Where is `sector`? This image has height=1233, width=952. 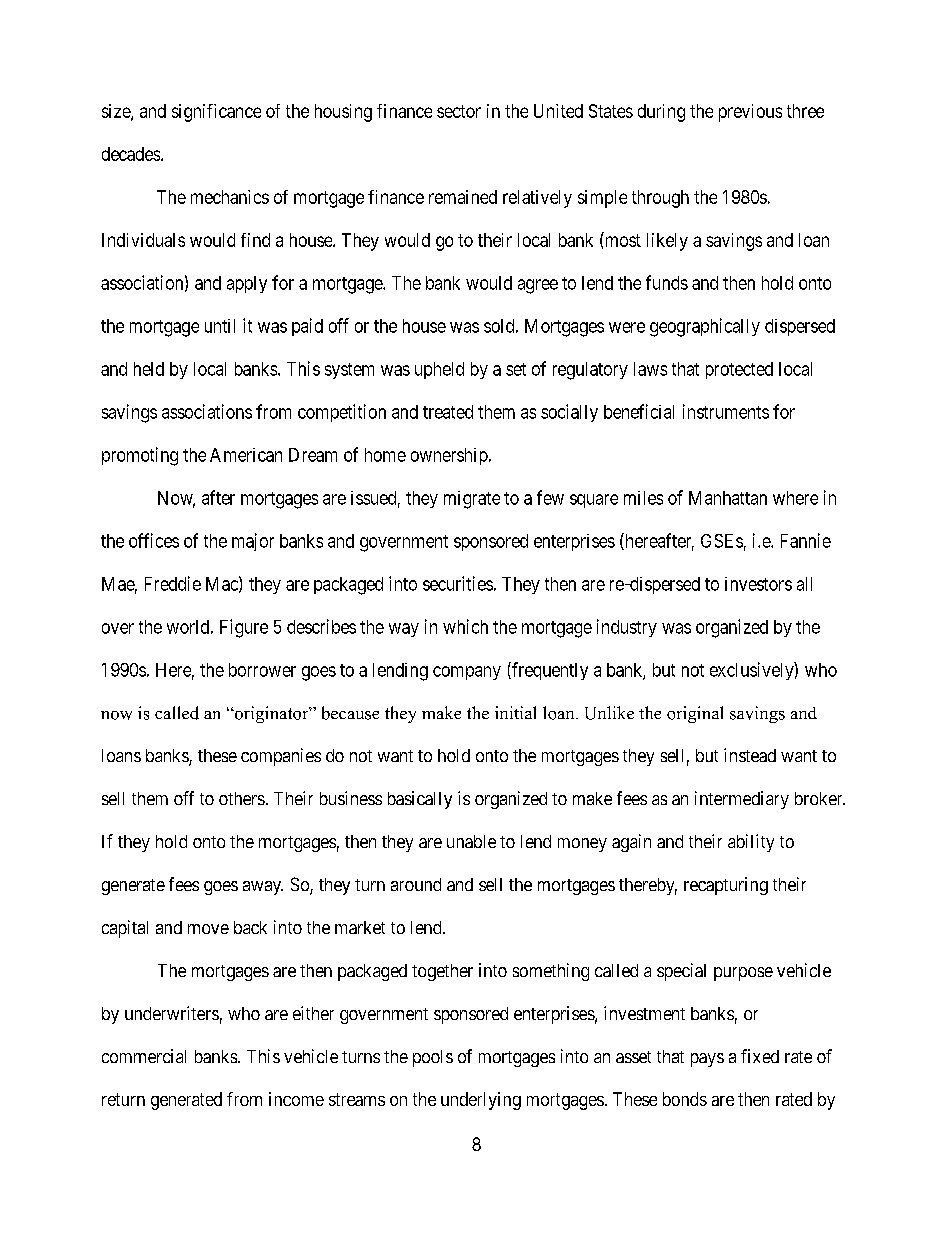
sector is located at coordinates (459, 111).
